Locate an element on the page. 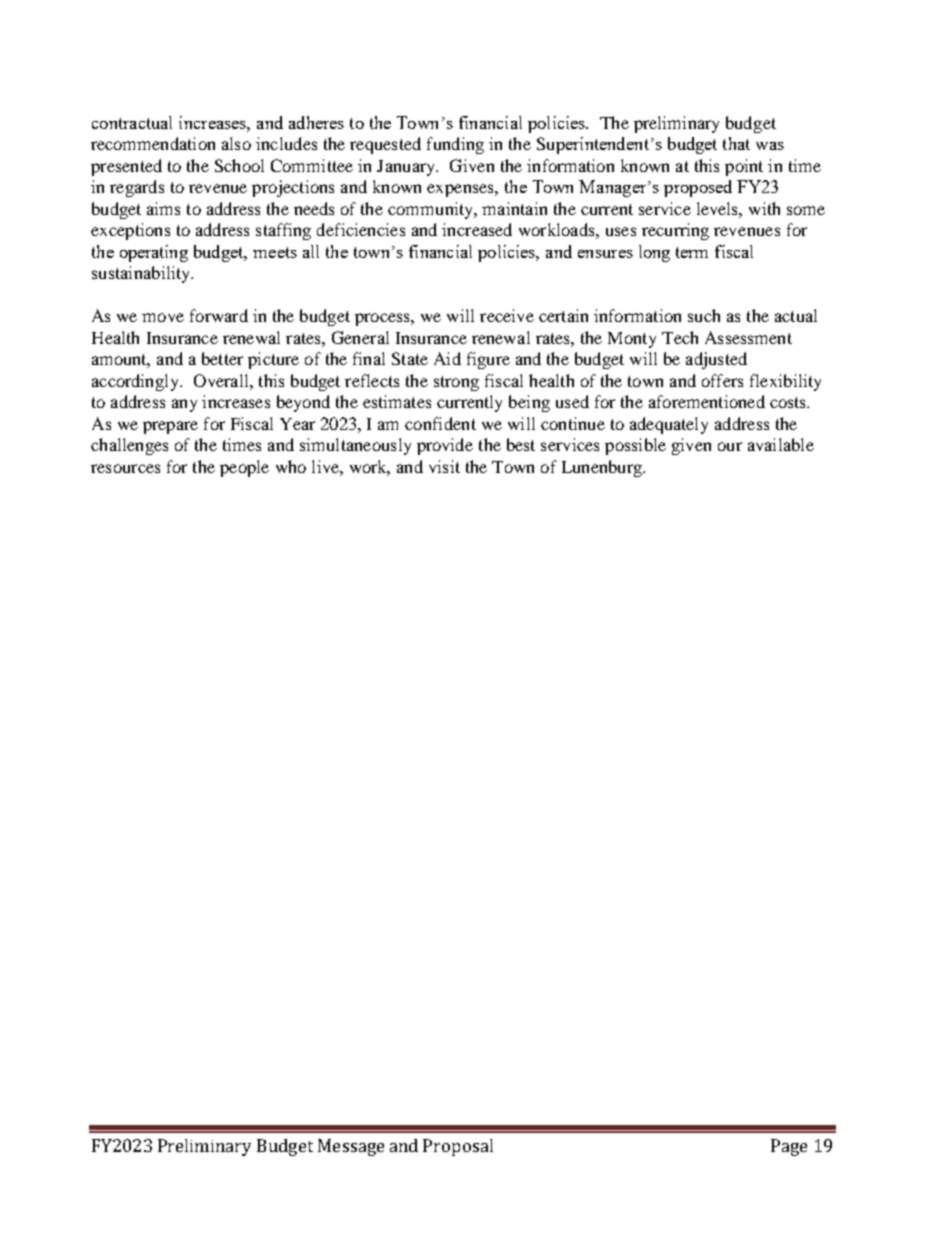 Image resolution: width=952 pixels, height=1233 pixels. Message is located at coordinates (351, 1147).
